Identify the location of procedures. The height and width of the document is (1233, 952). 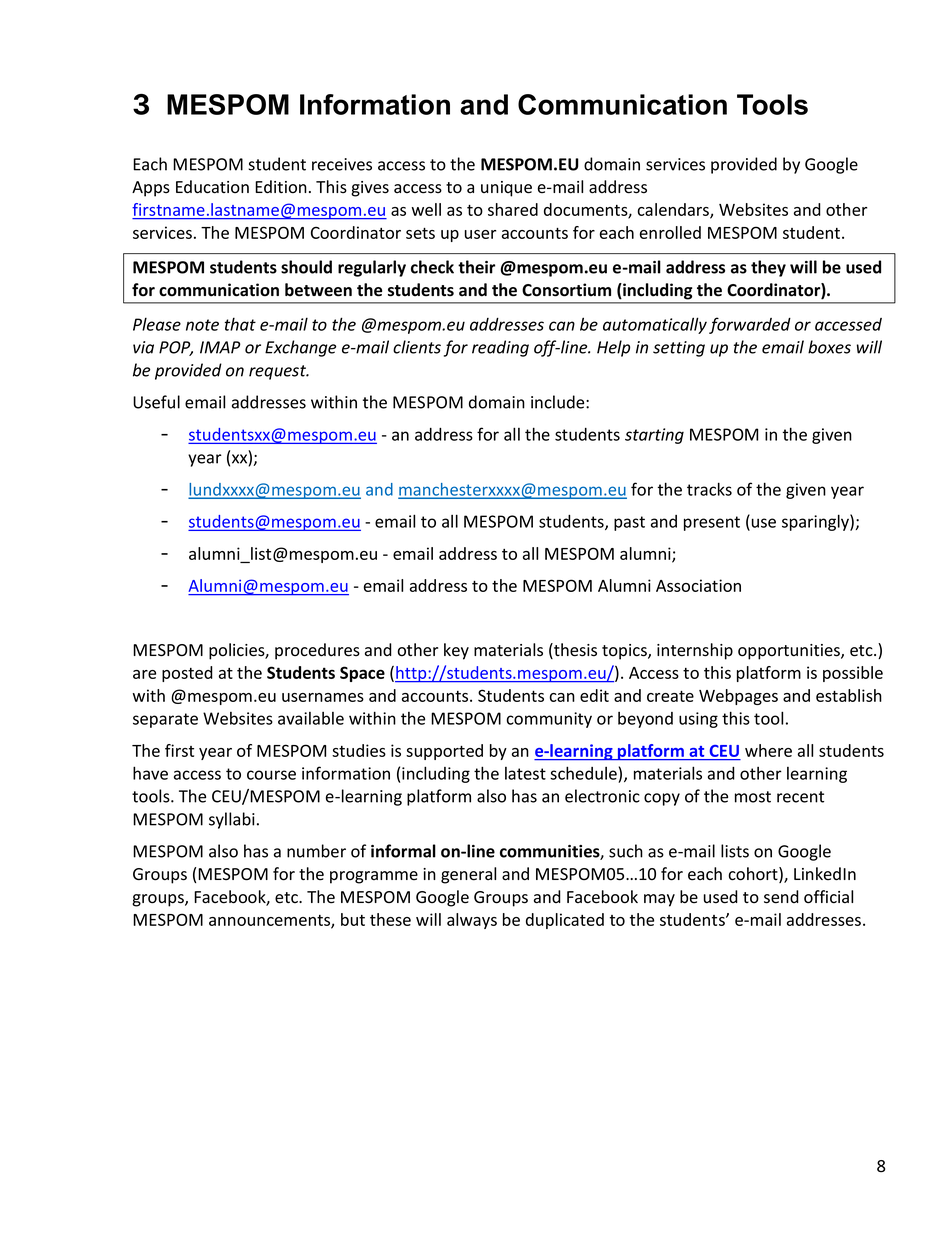
(317, 651).
